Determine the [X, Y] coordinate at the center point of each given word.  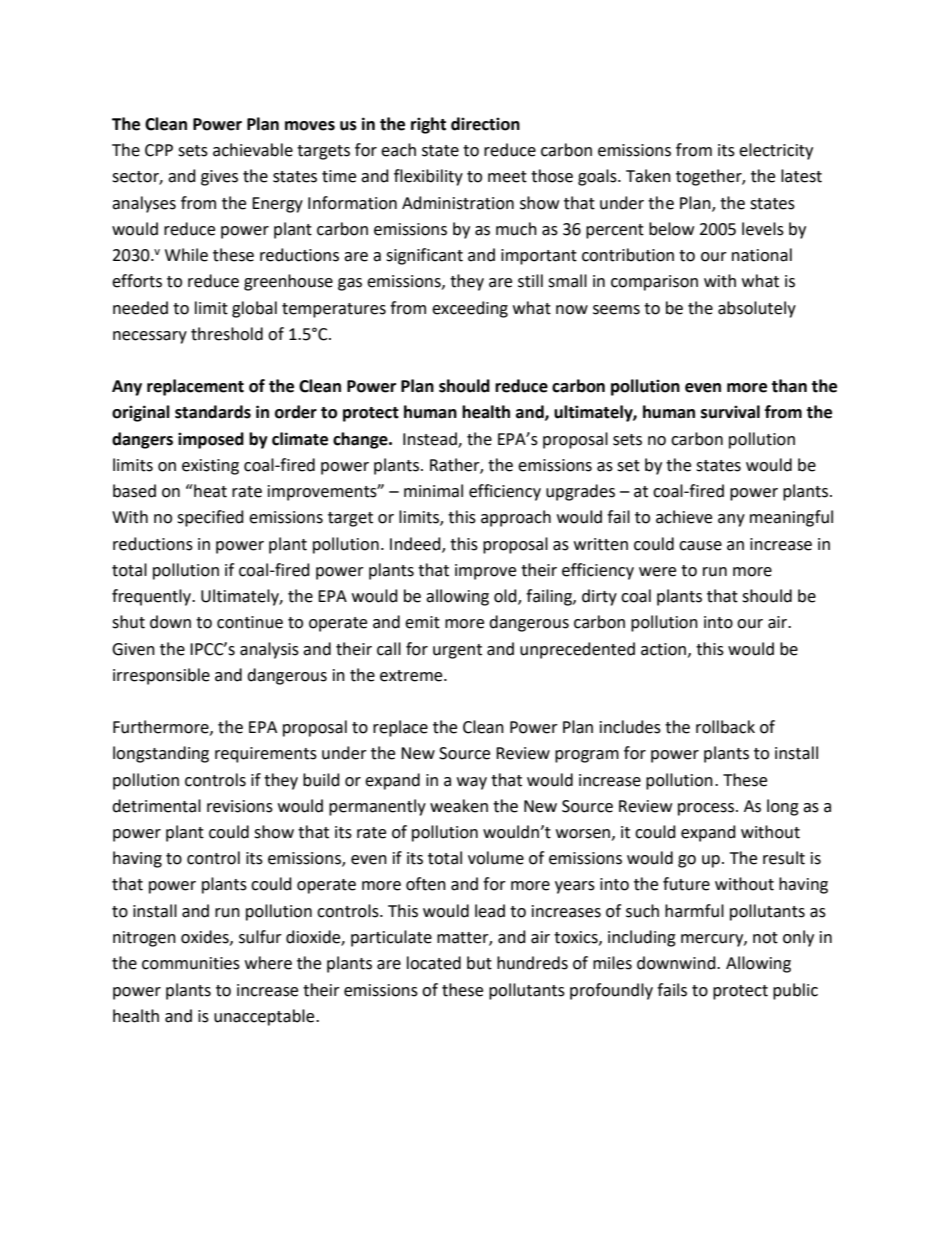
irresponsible [161, 676]
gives [219, 178]
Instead [431, 439]
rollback [725, 727]
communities [191, 963]
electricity [776, 151]
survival [730, 412]
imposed [211, 440]
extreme [412, 676]
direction [485, 124]
